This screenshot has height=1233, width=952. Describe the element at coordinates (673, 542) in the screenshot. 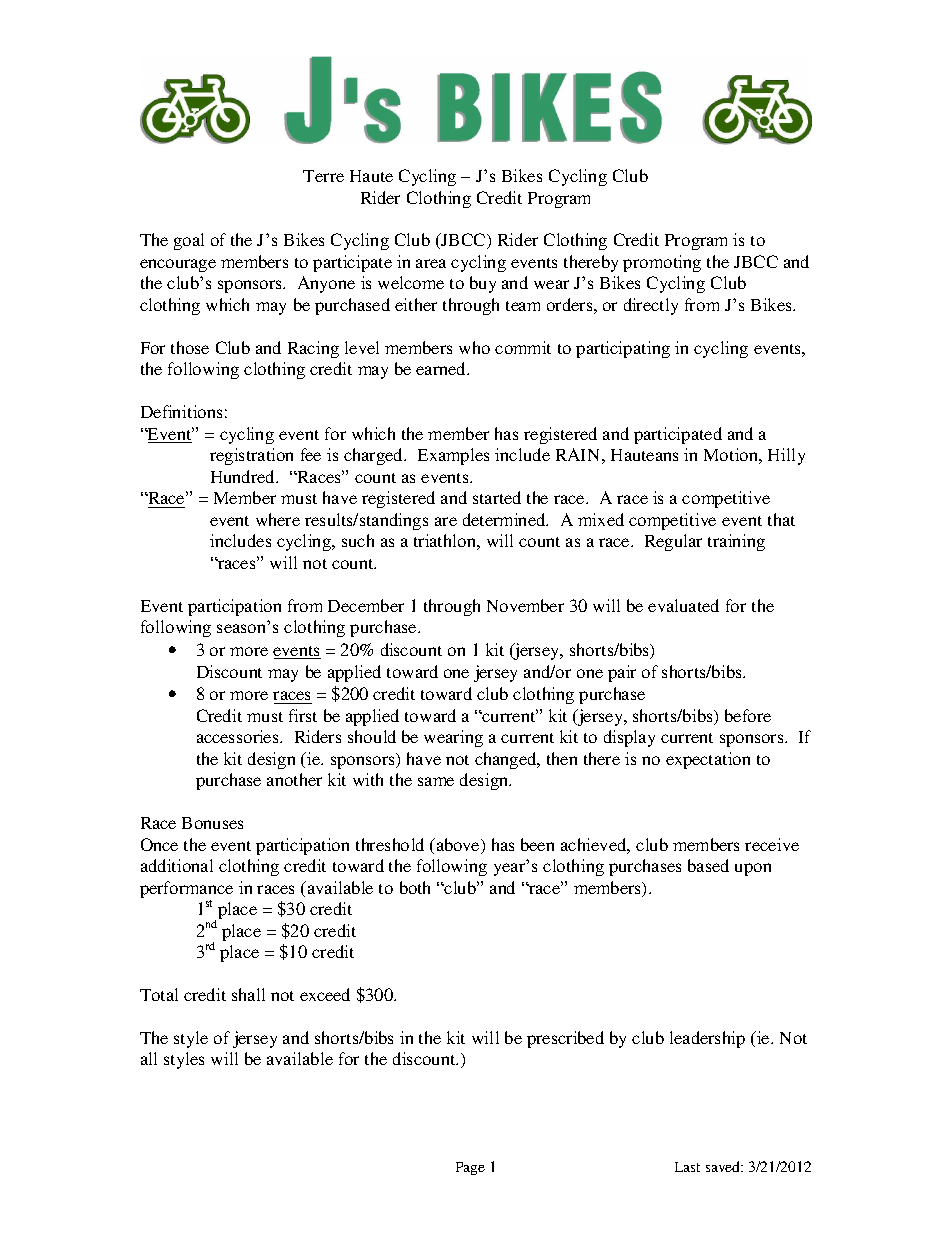

I see `Regular` at that location.
